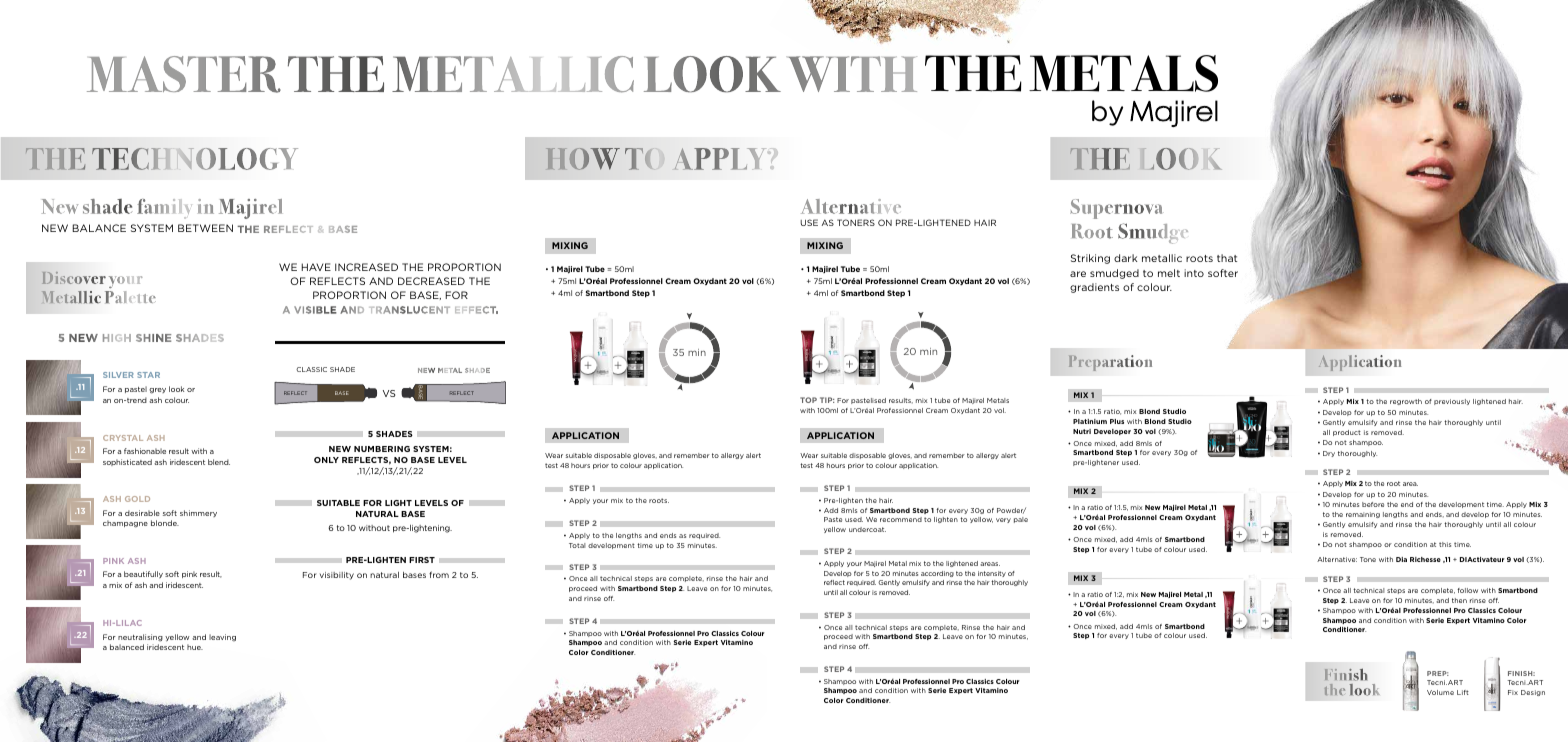 The image size is (1568, 742). What do you see at coordinates (1116, 209) in the screenshot?
I see `Supernova` at bounding box center [1116, 209].
